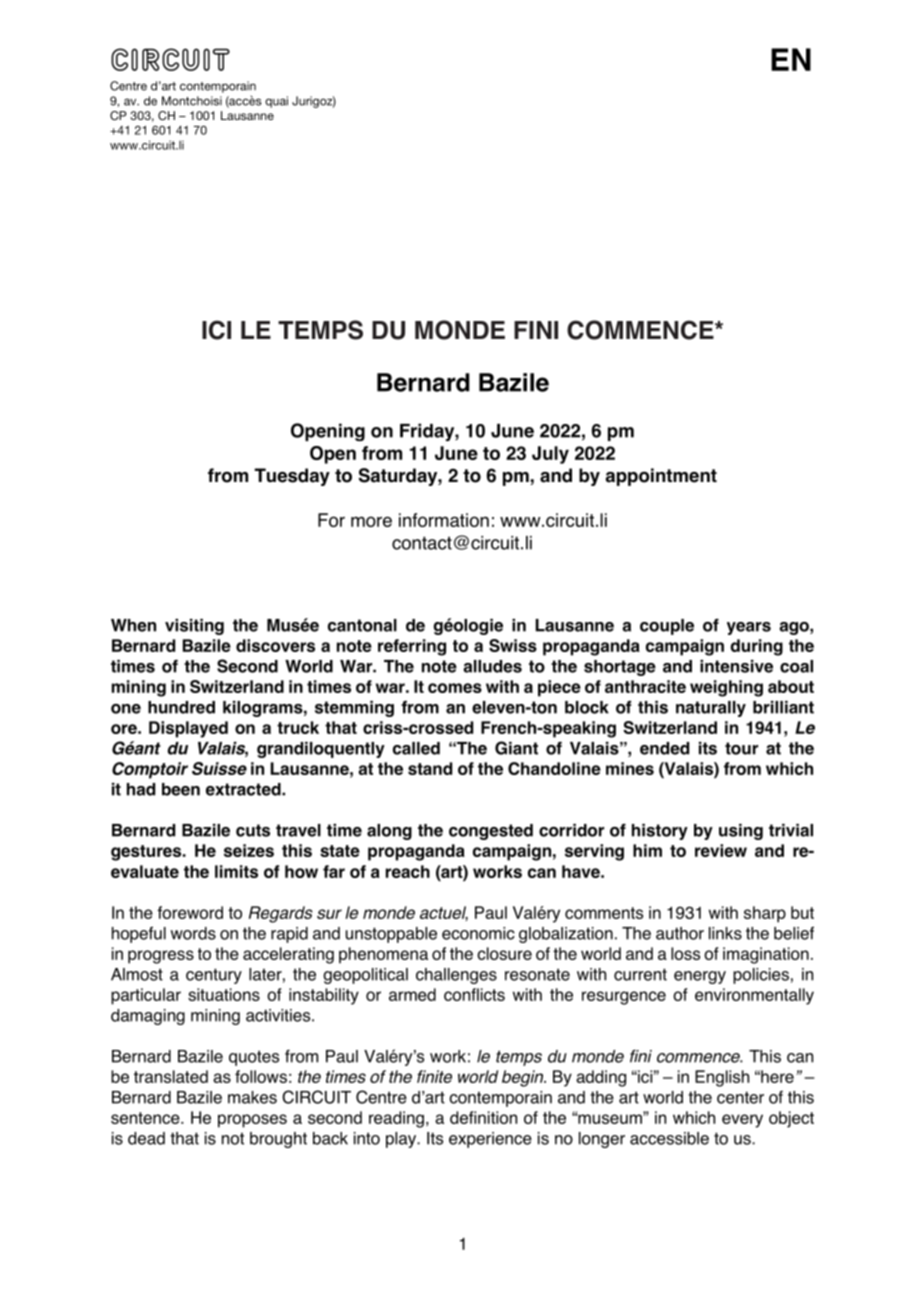 This image has height=1308, width=924. I want to click on visiting, so click(194, 627).
